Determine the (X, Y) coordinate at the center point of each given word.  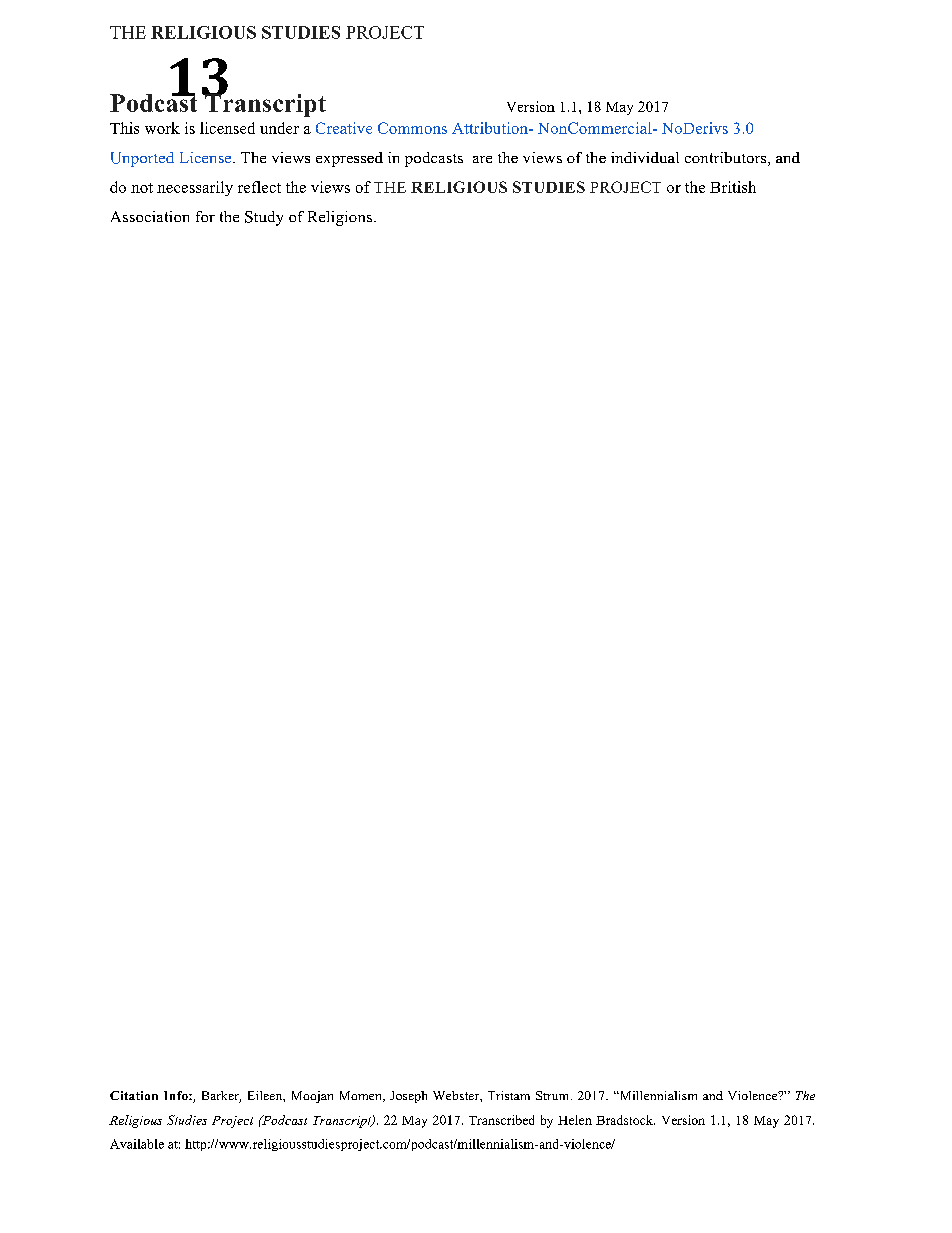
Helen (575, 1120)
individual (645, 157)
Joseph (408, 1097)
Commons (412, 128)
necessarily (195, 188)
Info (177, 1095)
